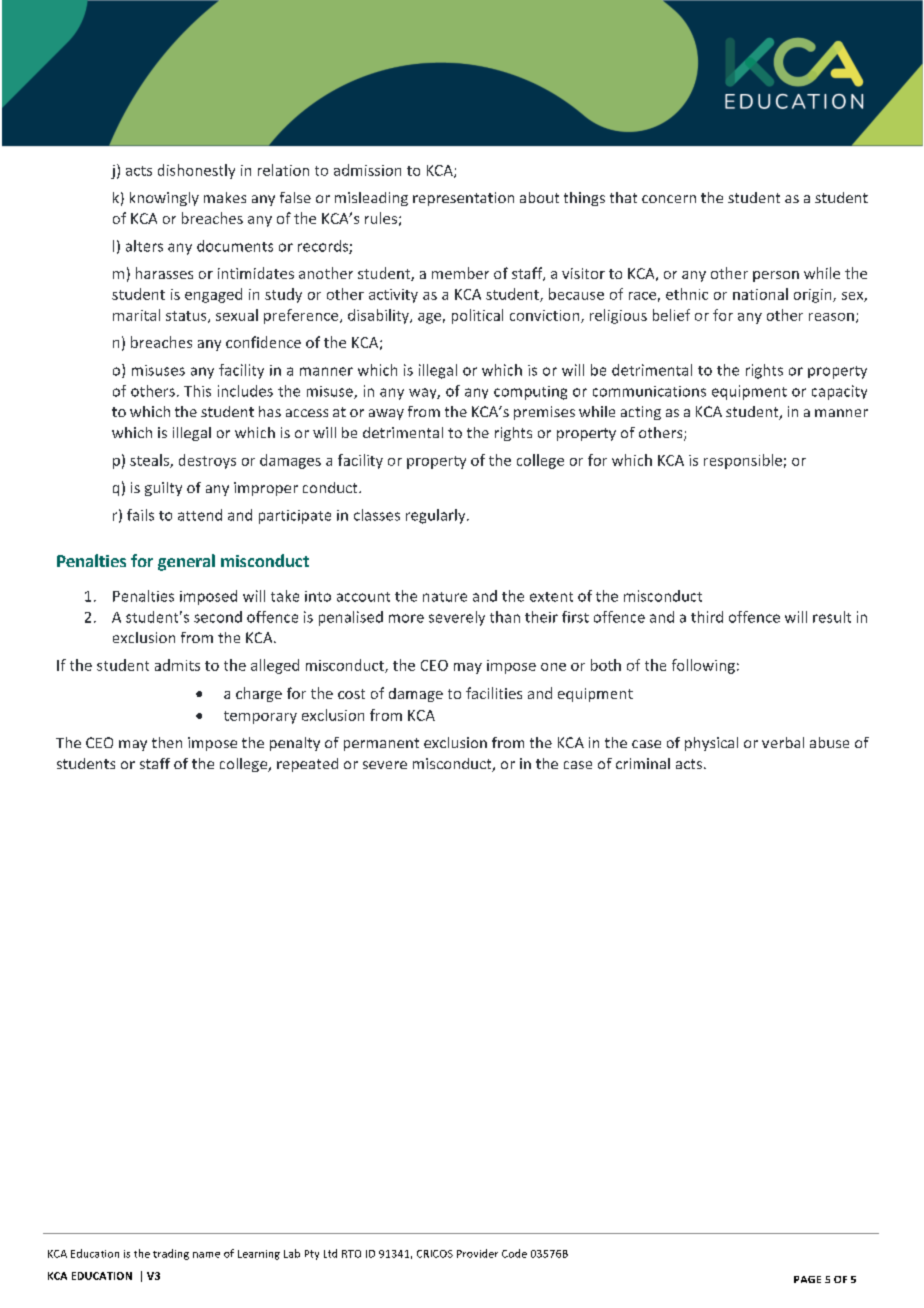  What do you see at coordinates (225, 197) in the page?
I see `makes` at bounding box center [225, 197].
